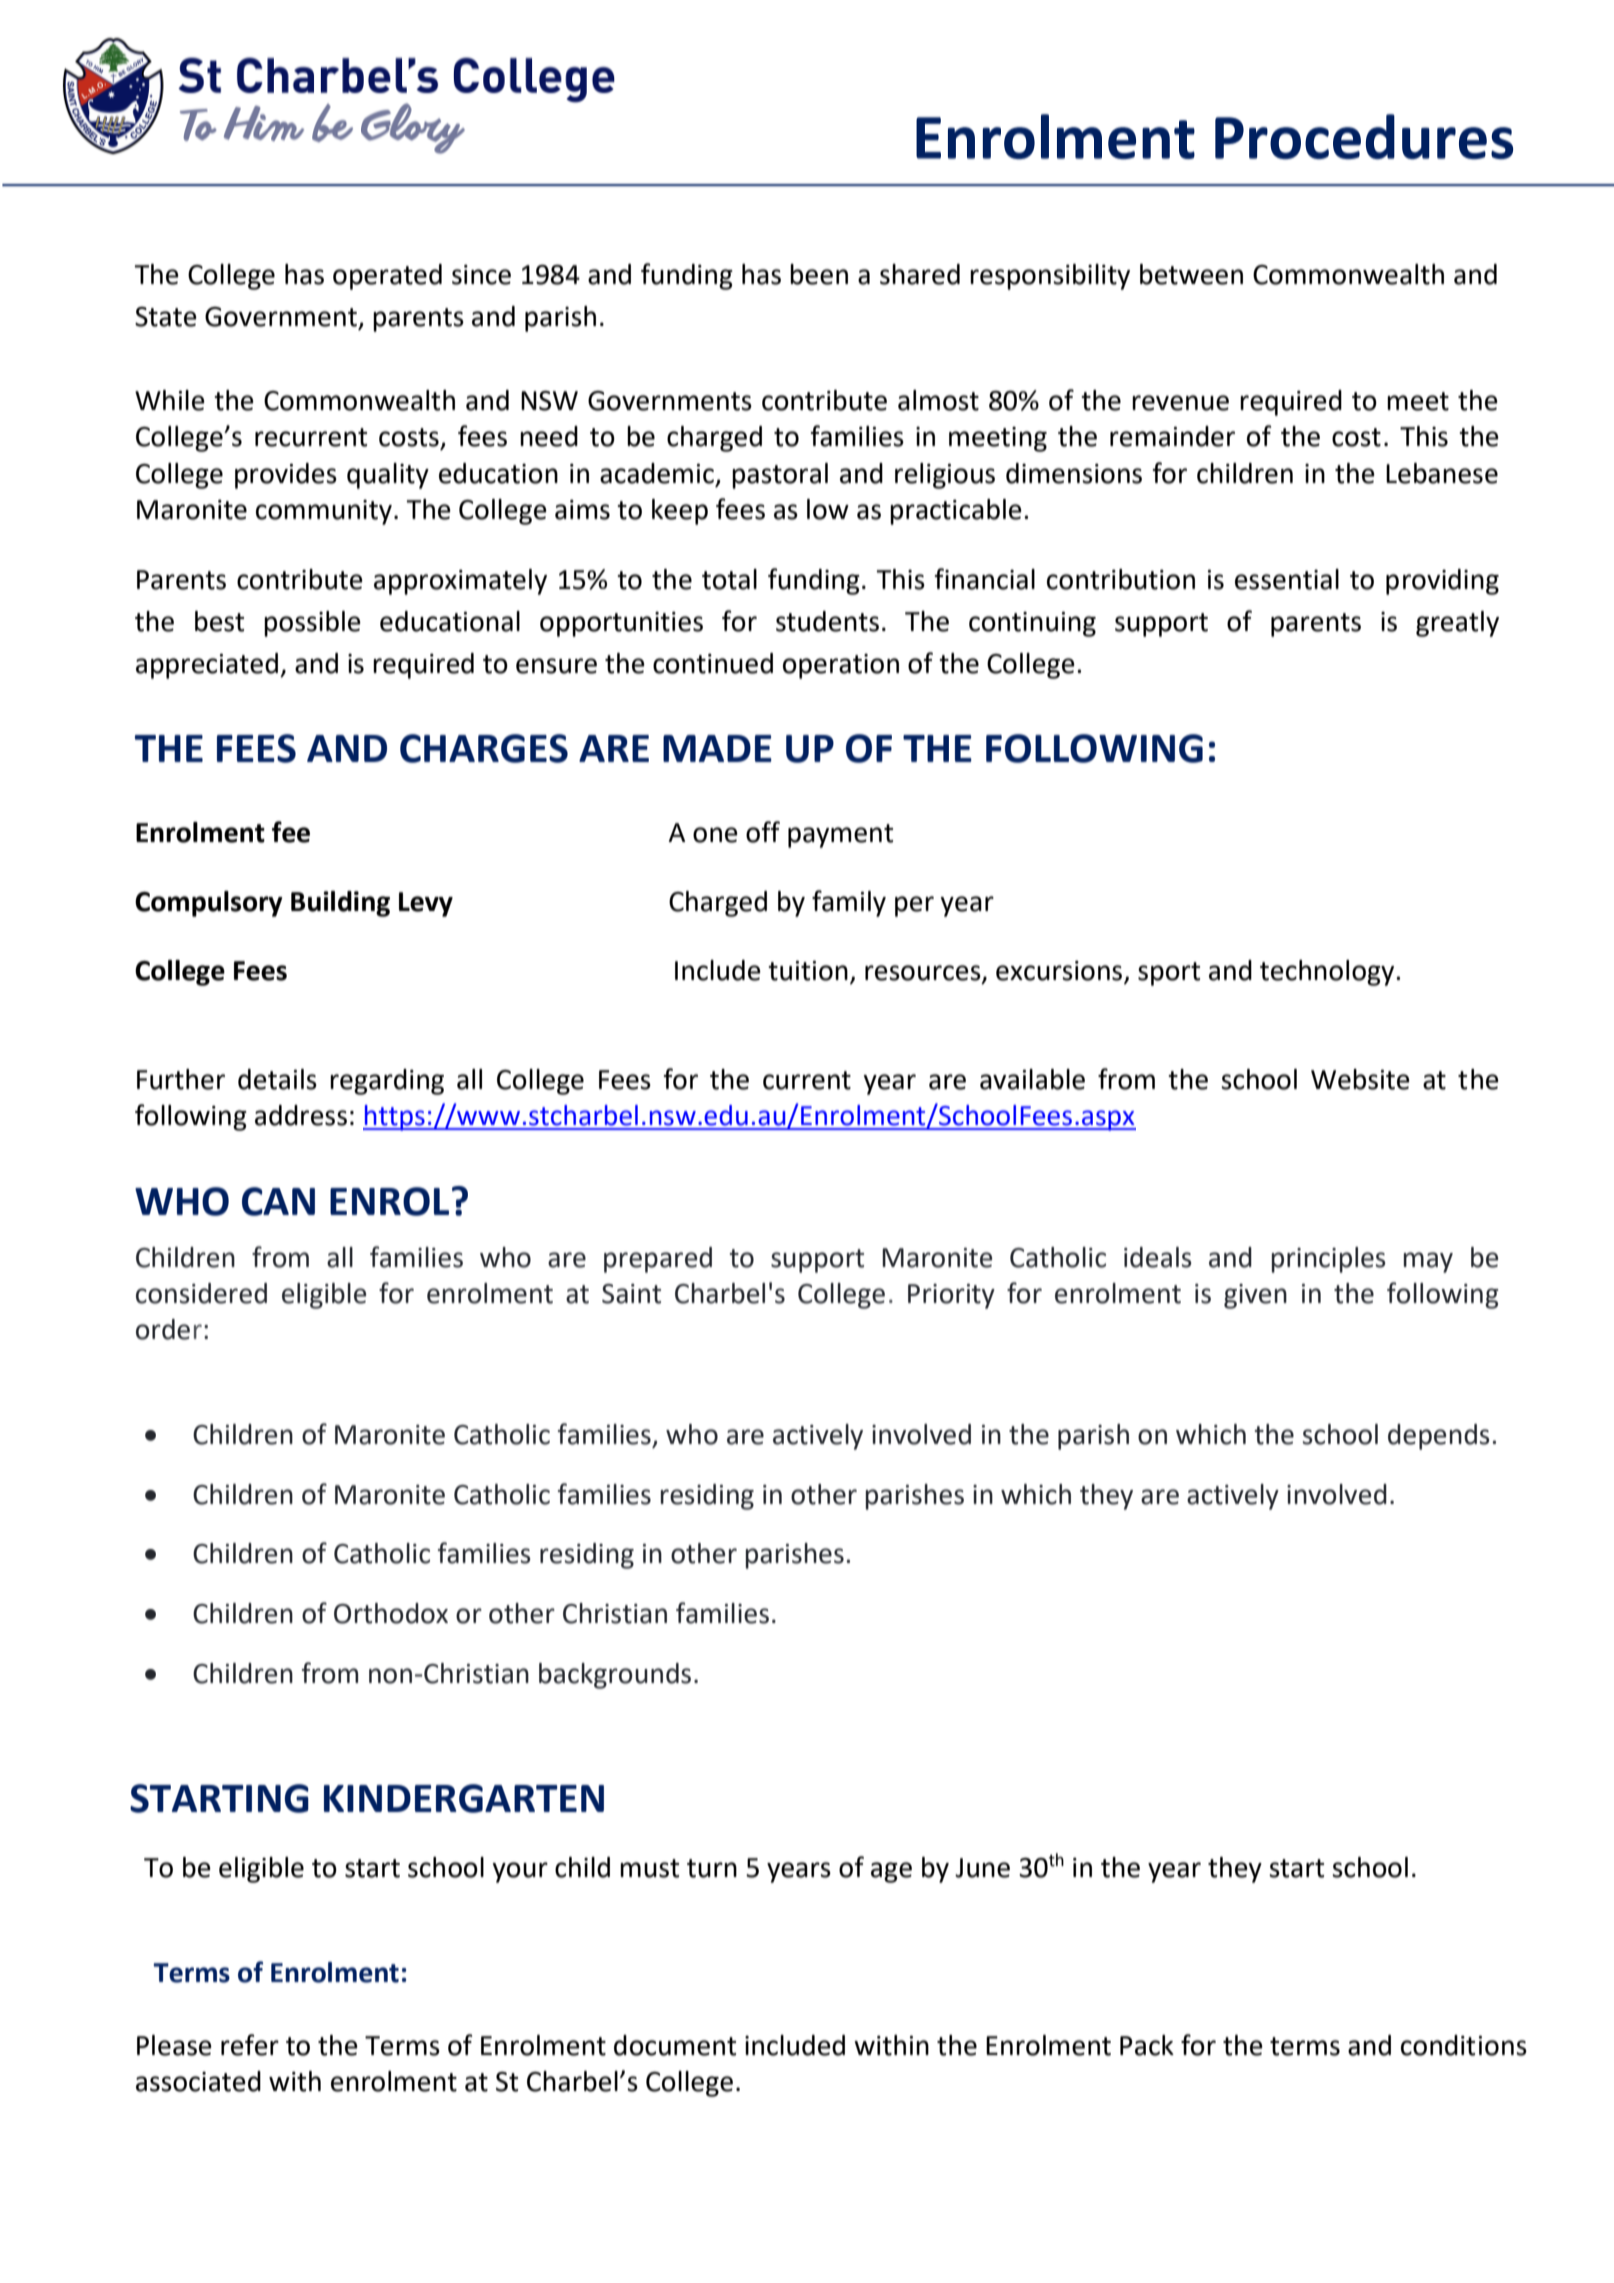 This screenshot has height=2283, width=1614. What do you see at coordinates (1364, 136) in the screenshot?
I see `Procedures` at bounding box center [1364, 136].
